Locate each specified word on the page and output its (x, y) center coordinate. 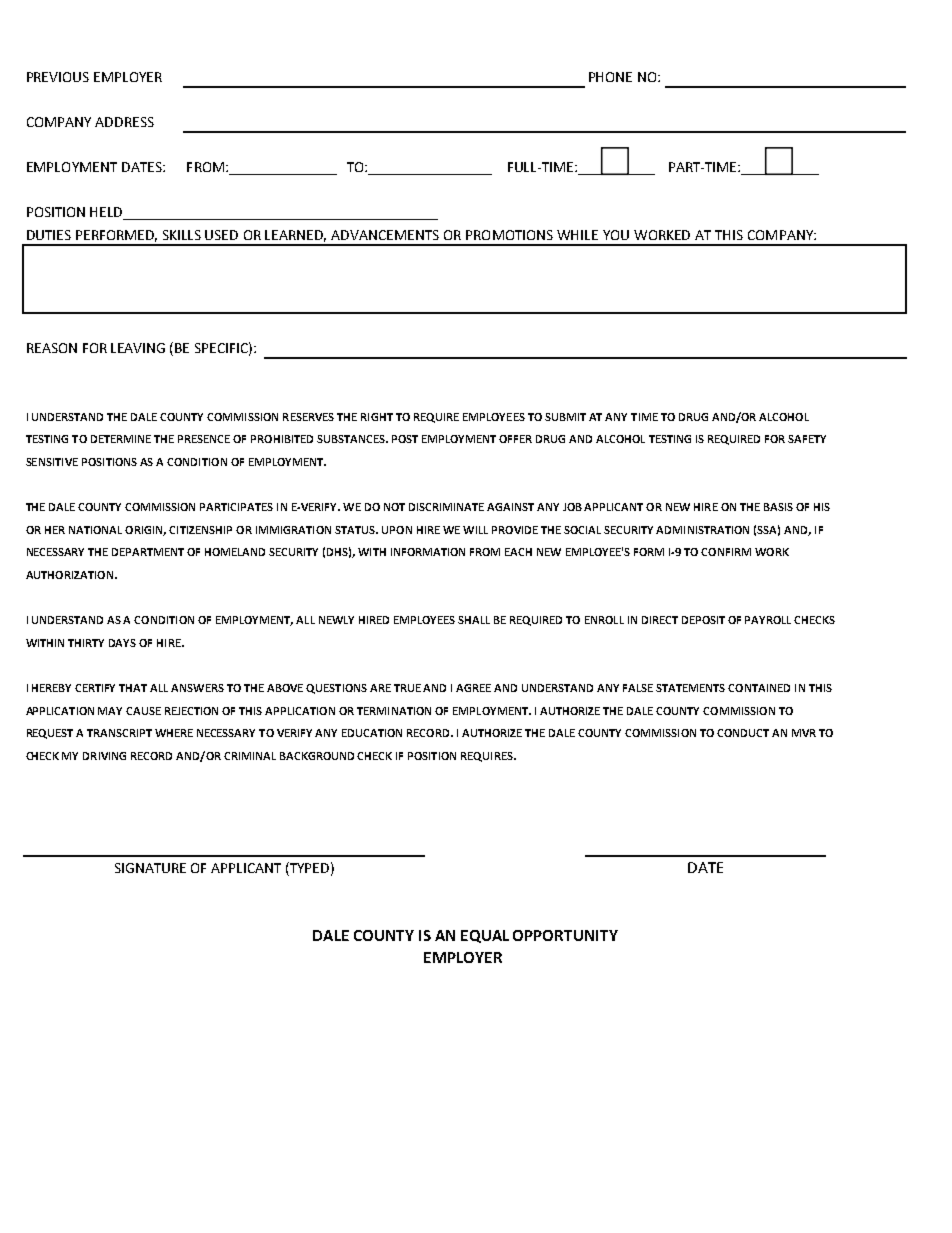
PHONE (610, 77)
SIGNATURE (150, 868)
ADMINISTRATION (702, 530)
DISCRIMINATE (446, 507)
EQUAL (485, 936)
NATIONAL (95, 530)
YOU (616, 235)
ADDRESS (124, 122)
